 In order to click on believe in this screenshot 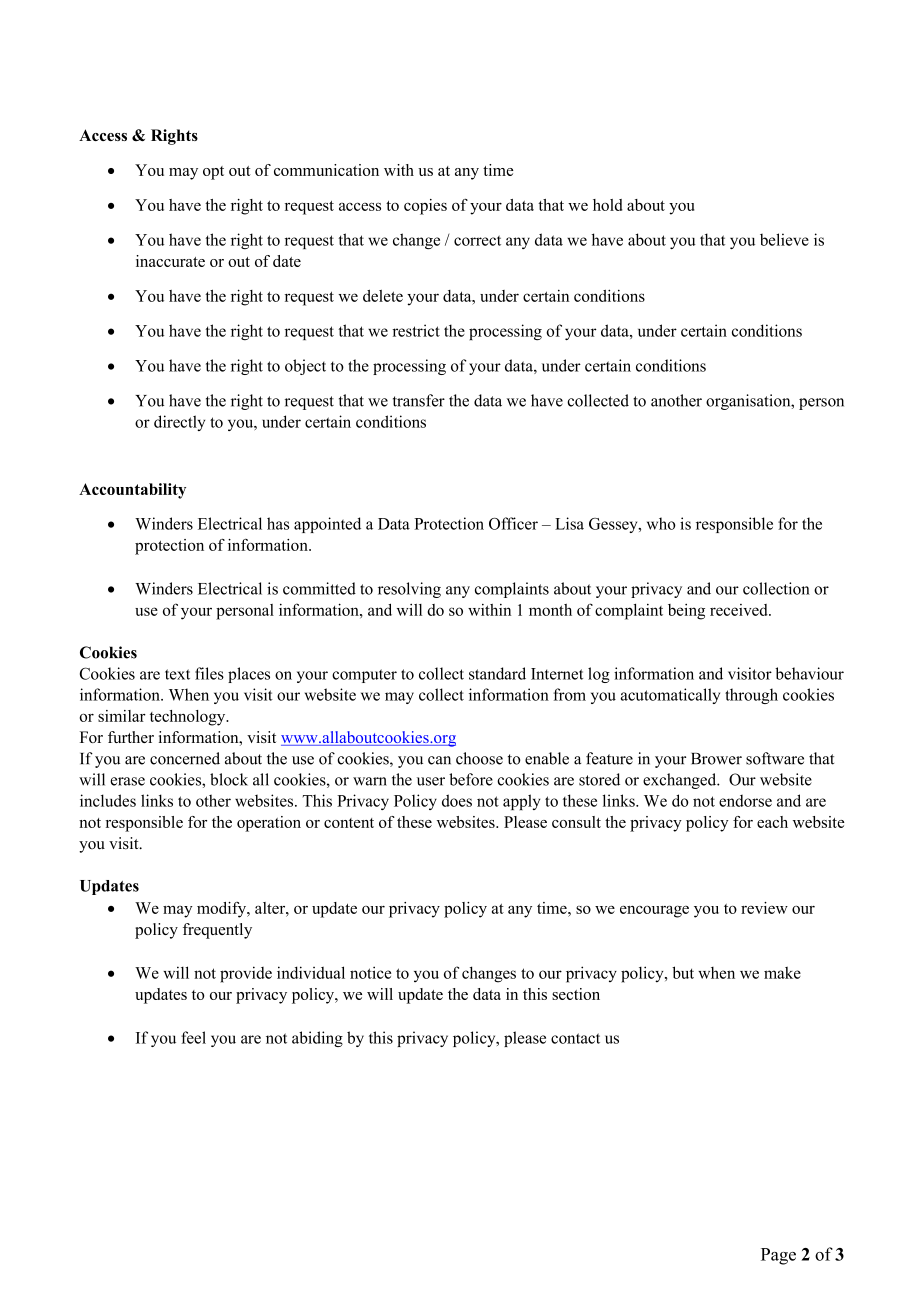, I will do `click(784, 239)`.
